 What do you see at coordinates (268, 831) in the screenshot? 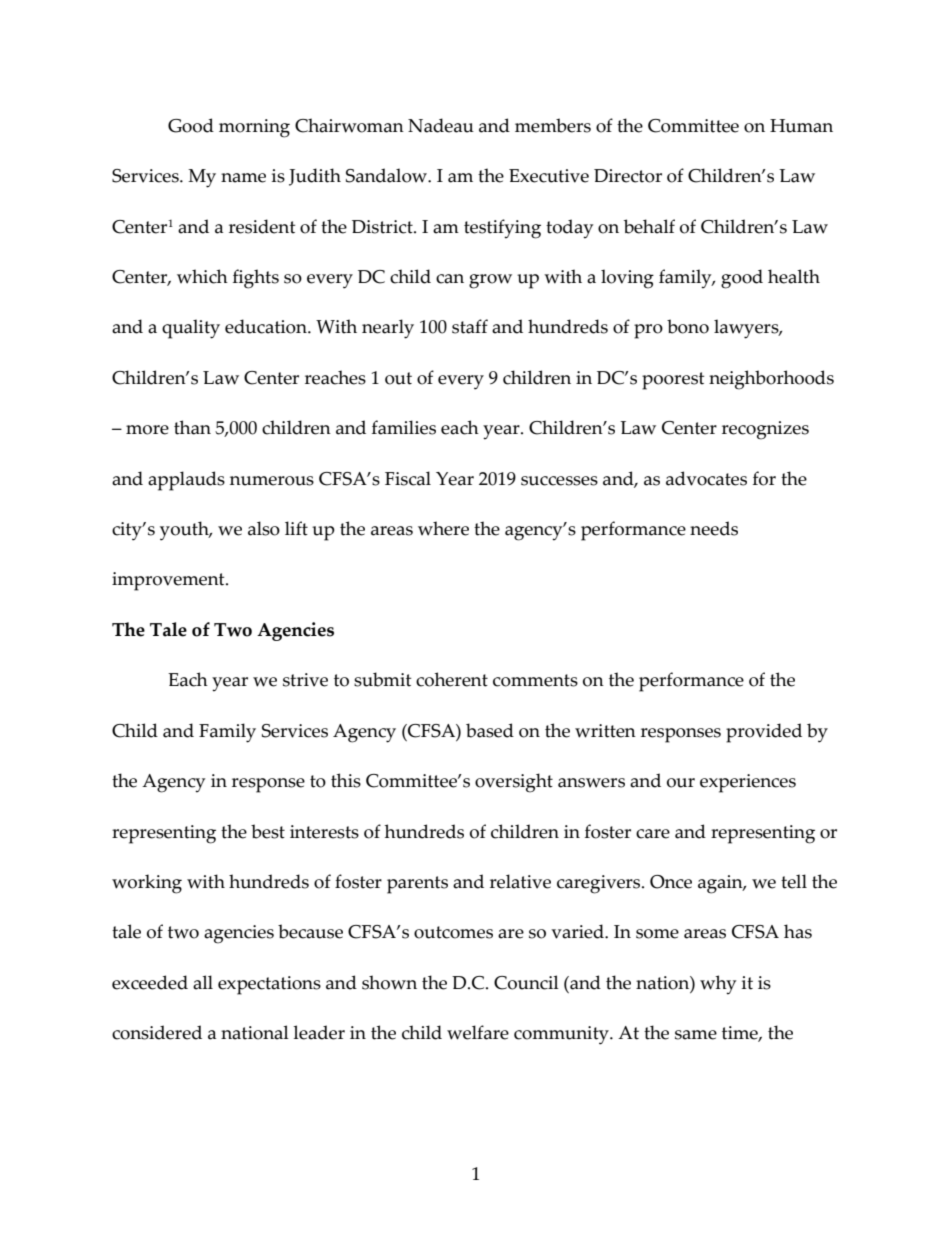
I see `best` at bounding box center [268, 831].
